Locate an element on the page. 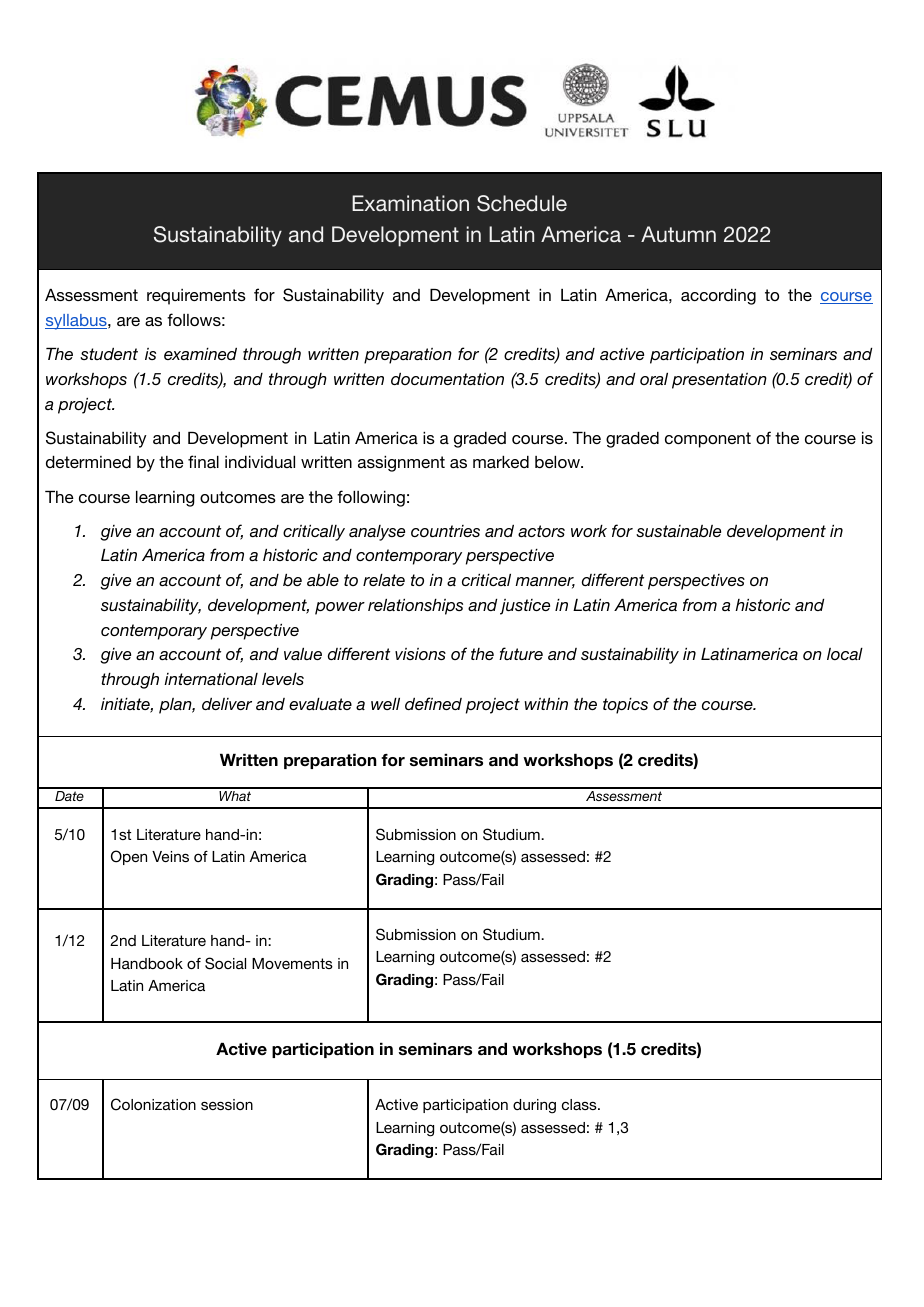 Image resolution: width=924 pixels, height=1307 pixels. Colonization is located at coordinates (153, 1104).
